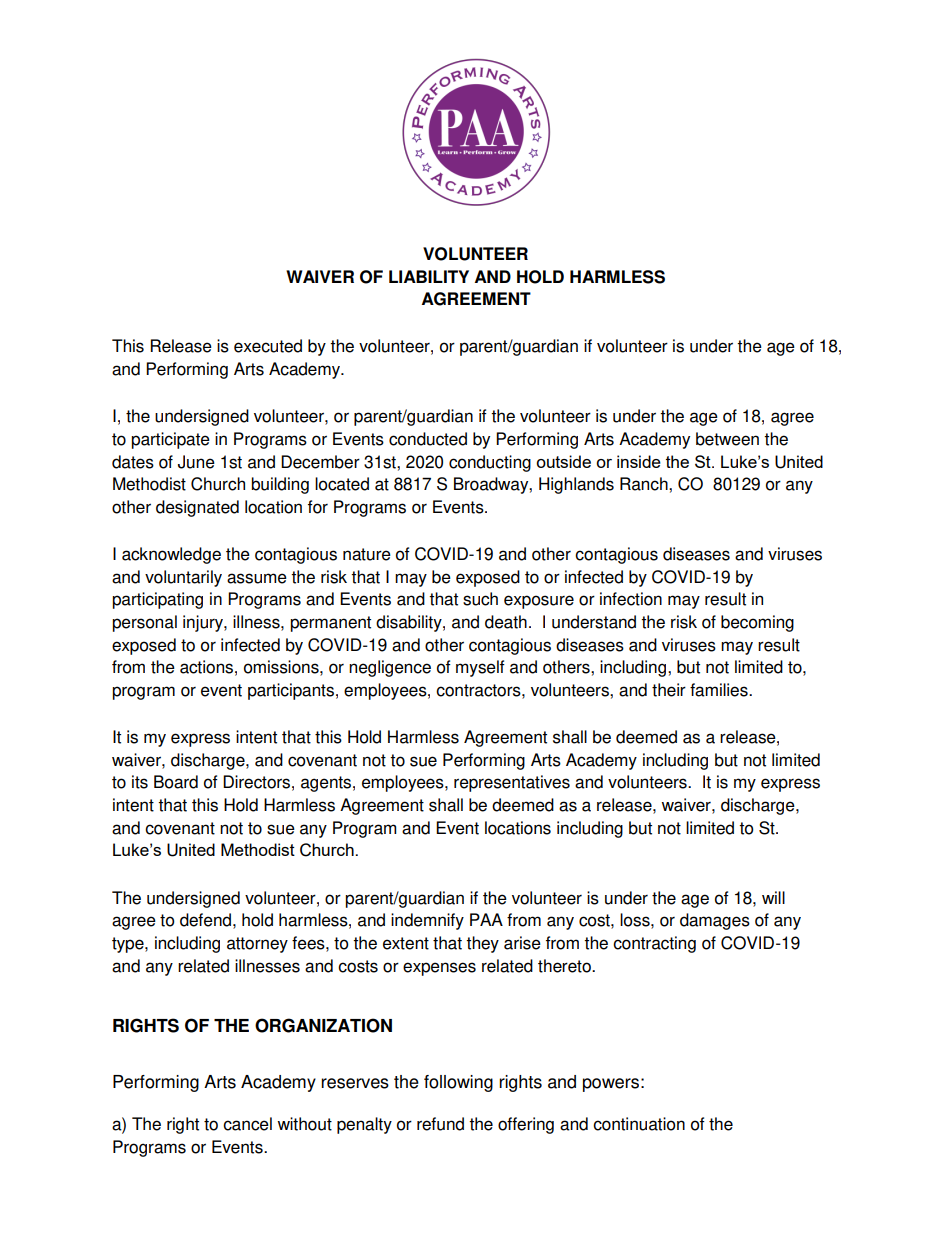 This document has width=952, height=1233. Describe the element at coordinates (247, 1124) in the document. I see `cancel` at that location.
